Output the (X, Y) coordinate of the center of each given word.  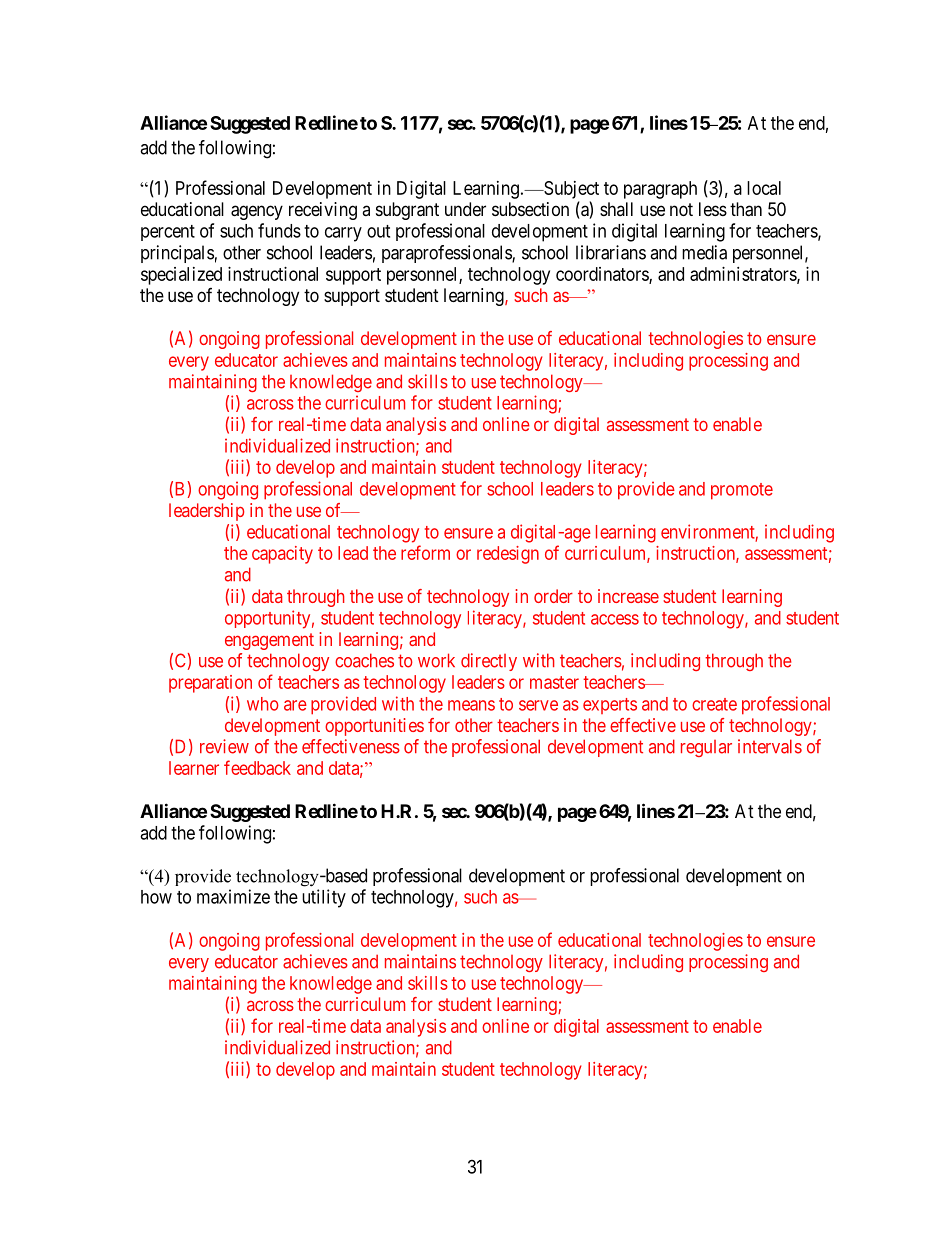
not (681, 209)
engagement (269, 641)
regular (706, 748)
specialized (181, 276)
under (465, 209)
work (436, 660)
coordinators (603, 275)
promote (742, 491)
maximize (233, 896)
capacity (282, 555)
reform (425, 552)
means (471, 705)
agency (257, 212)
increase (628, 596)
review (224, 746)
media (704, 252)
